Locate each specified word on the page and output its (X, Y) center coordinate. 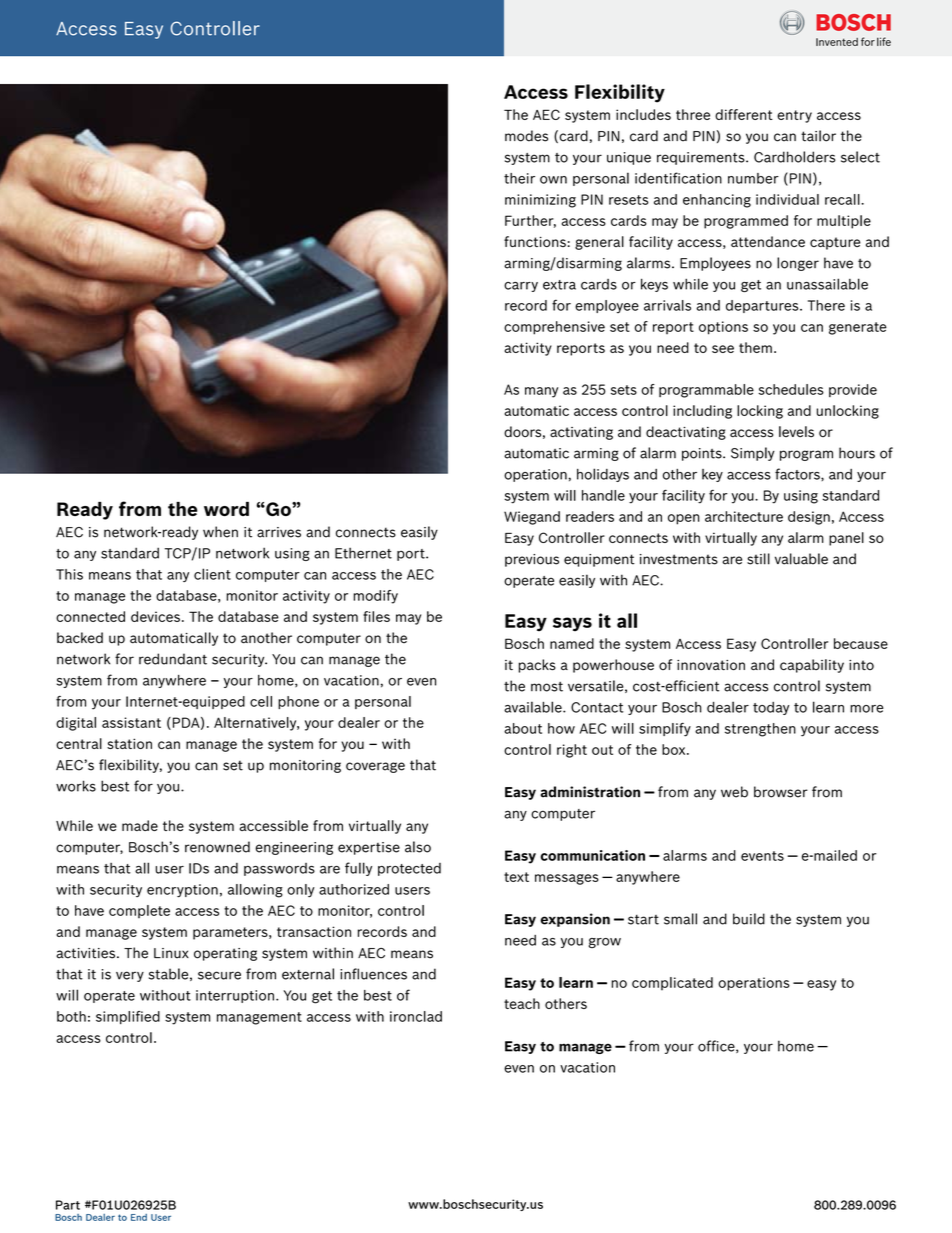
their (519, 178)
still (758, 559)
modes (526, 136)
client (212, 574)
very (130, 976)
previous (532, 560)
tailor (818, 136)
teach (522, 1003)
